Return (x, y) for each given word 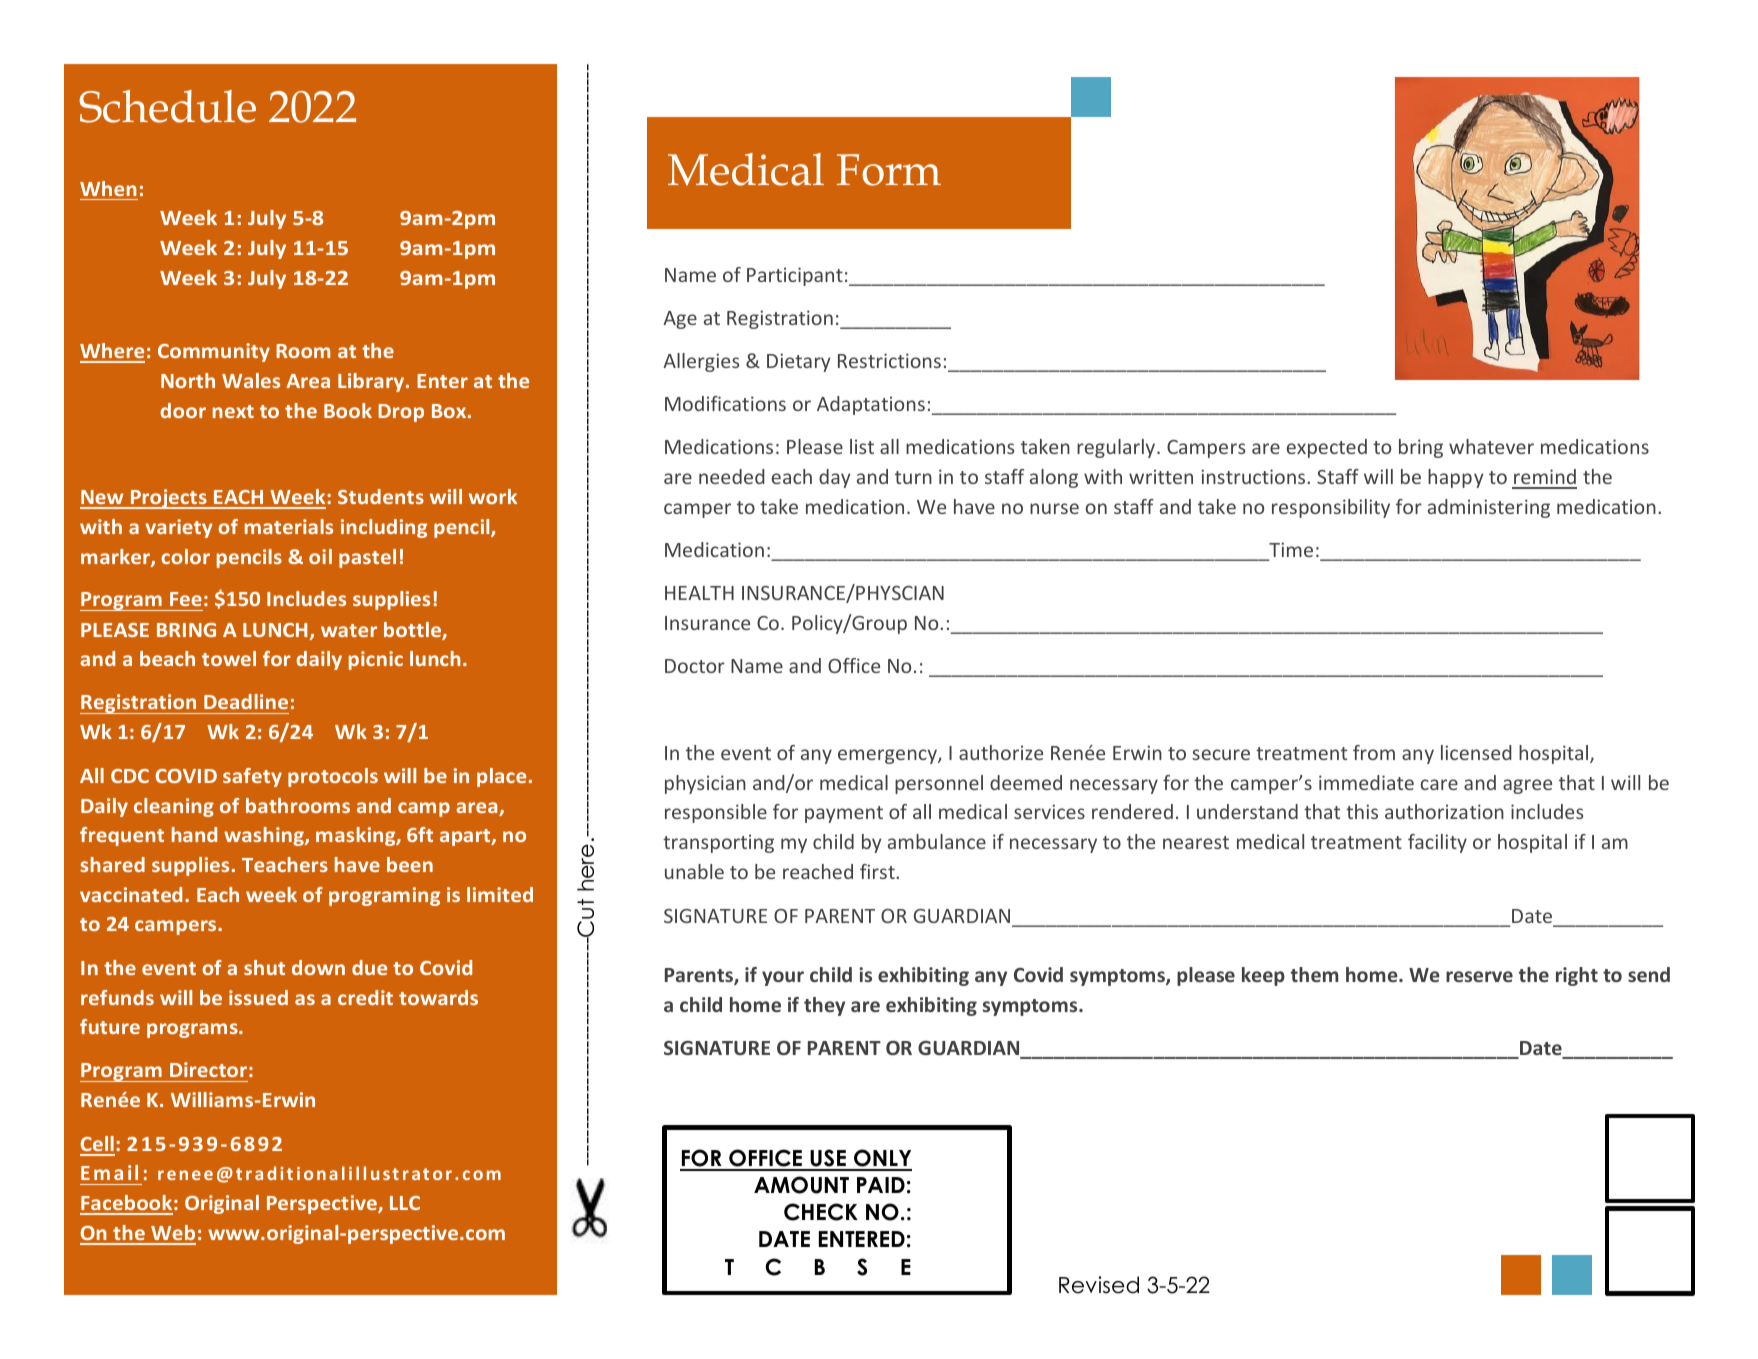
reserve (1479, 976)
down (318, 967)
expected (1327, 448)
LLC (405, 1203)
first (878, 871)
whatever (1491, 446)
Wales (251, 380)
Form (889, 170)
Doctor (695, 666)
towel (229, 658)
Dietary (799, 362)
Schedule (167, 106)
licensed (1476, 752)
